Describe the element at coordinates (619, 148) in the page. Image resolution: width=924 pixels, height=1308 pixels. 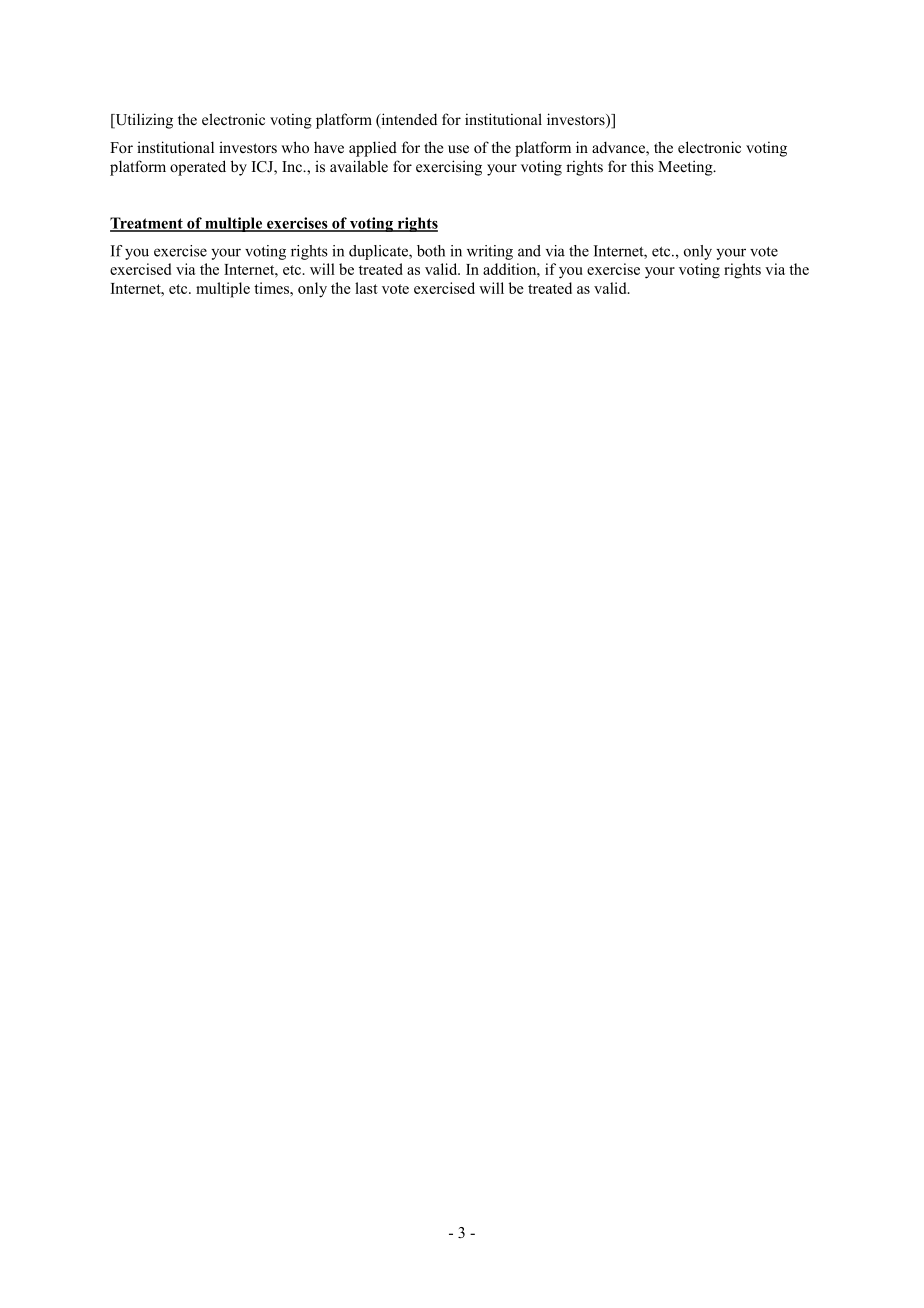
I see `advance` at that location.
